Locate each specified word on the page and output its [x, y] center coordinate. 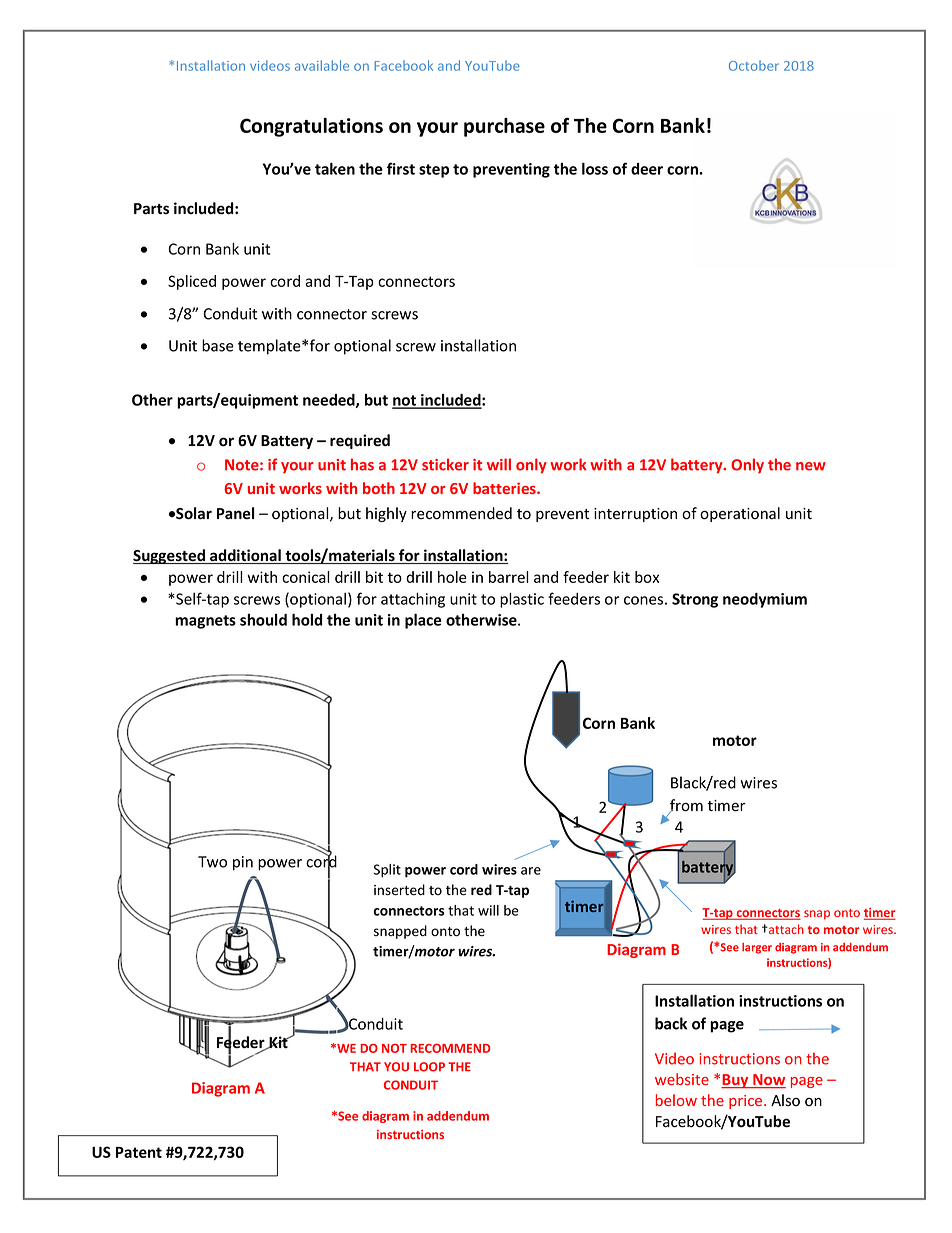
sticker [445, 464]
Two [212, 862]
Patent [139, 1152]
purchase [504, 127]
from [686, 806]
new [811, 466]
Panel [236, 513]
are [531, 871]
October [754, 65]
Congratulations [311, 127]
